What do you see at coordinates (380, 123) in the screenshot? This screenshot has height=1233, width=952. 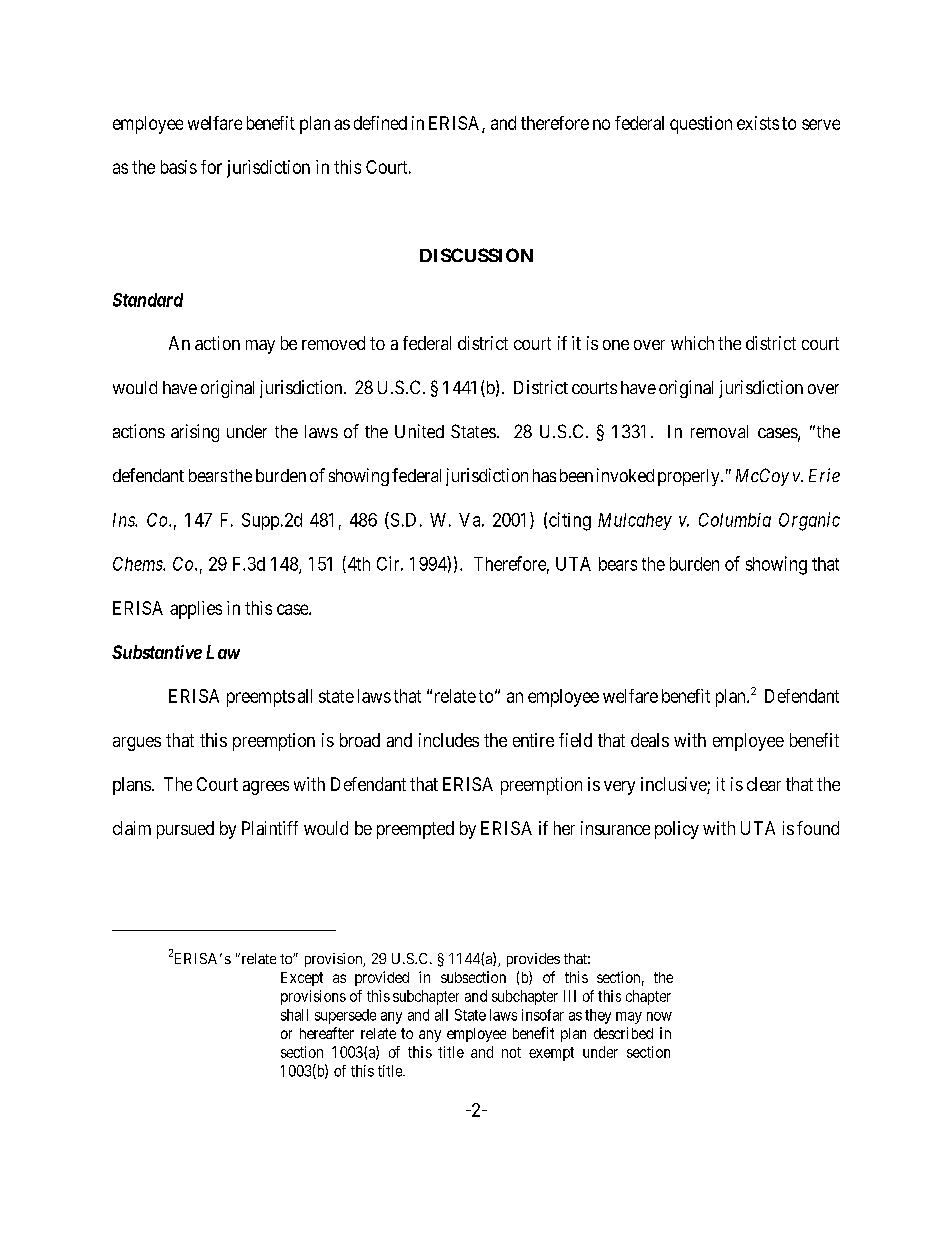 I see `defined` at bounding box center [380, 123].
